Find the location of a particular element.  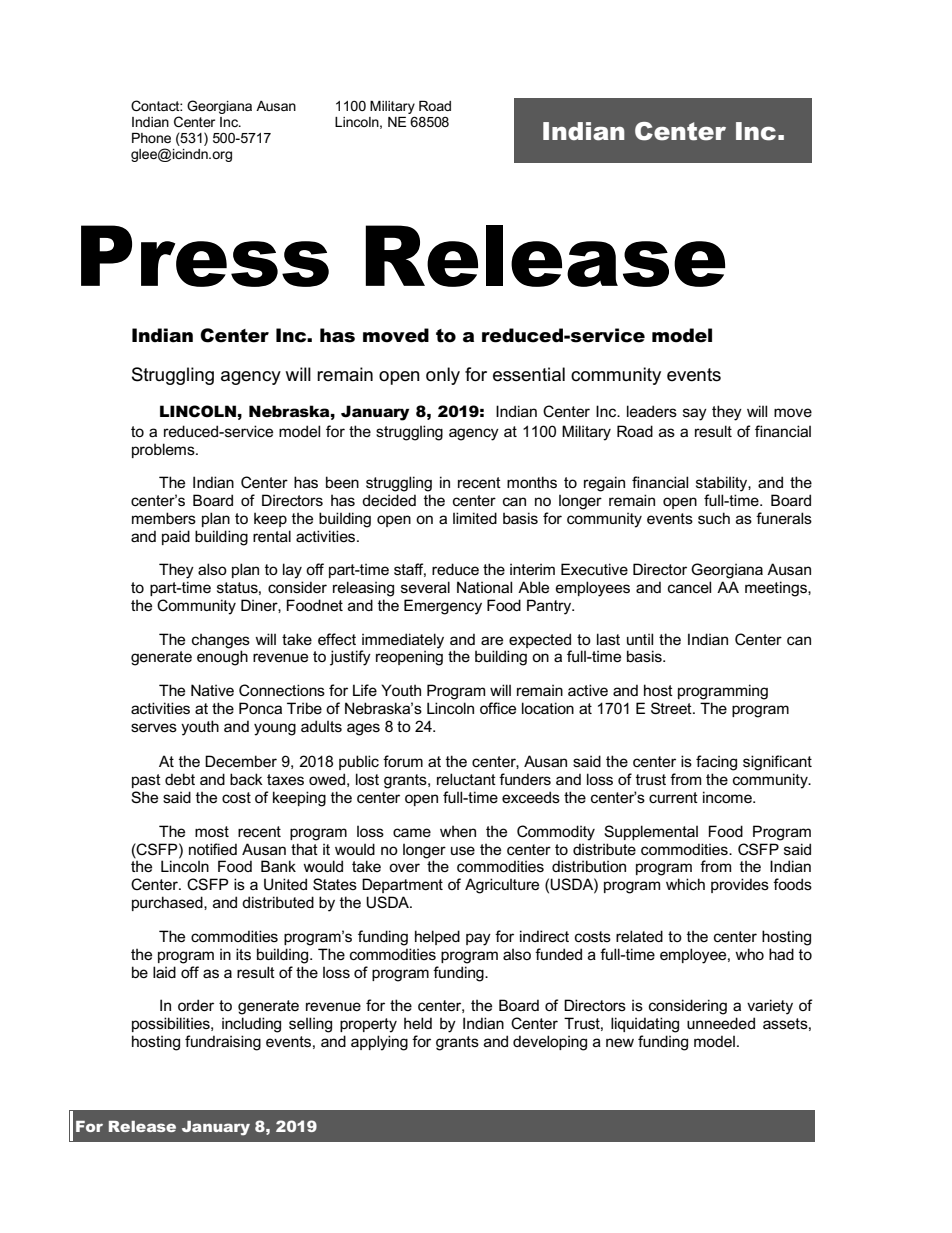

held is located at coordinates (418, 1023).
